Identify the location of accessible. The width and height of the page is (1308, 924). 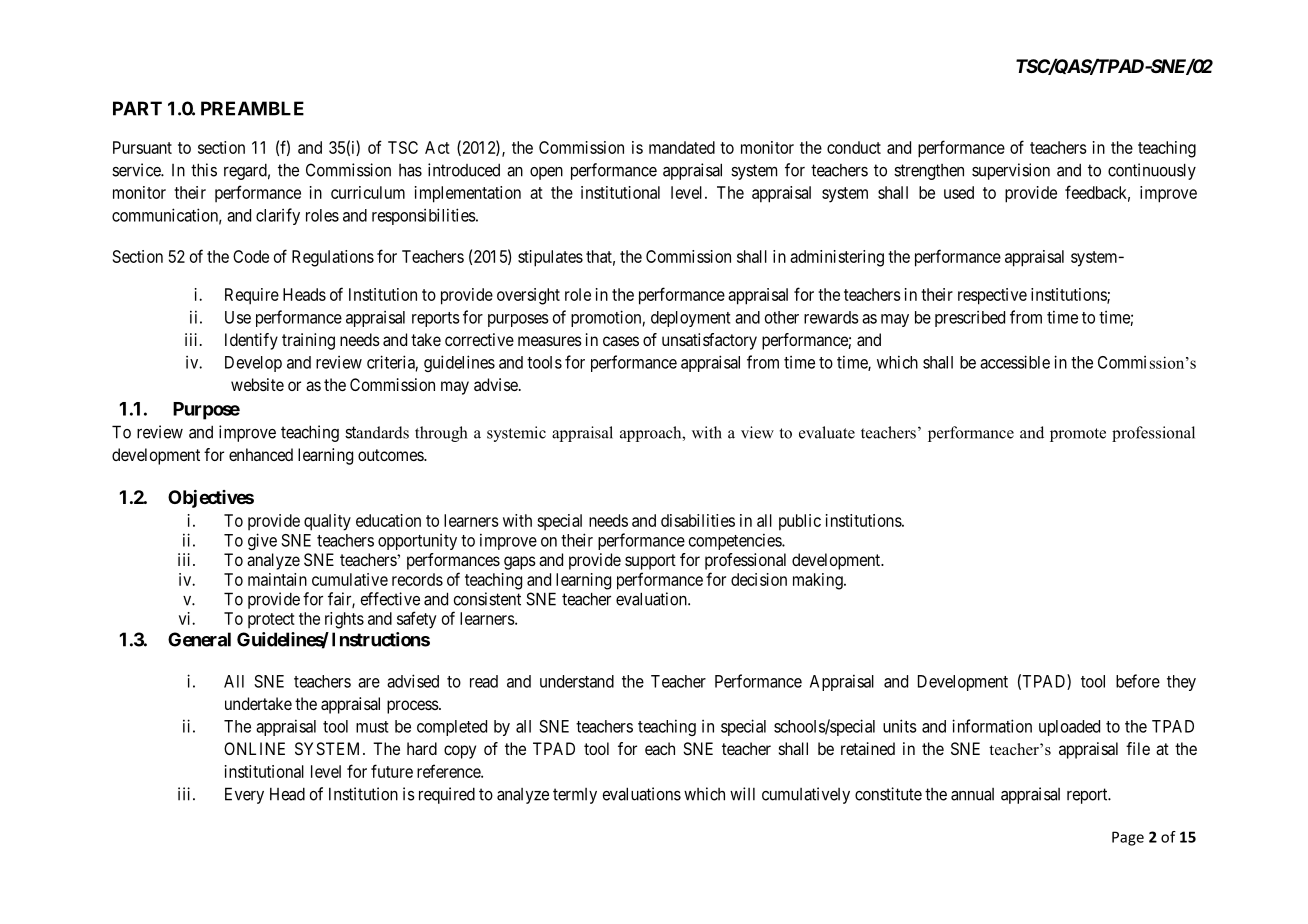
(1015, 362).
